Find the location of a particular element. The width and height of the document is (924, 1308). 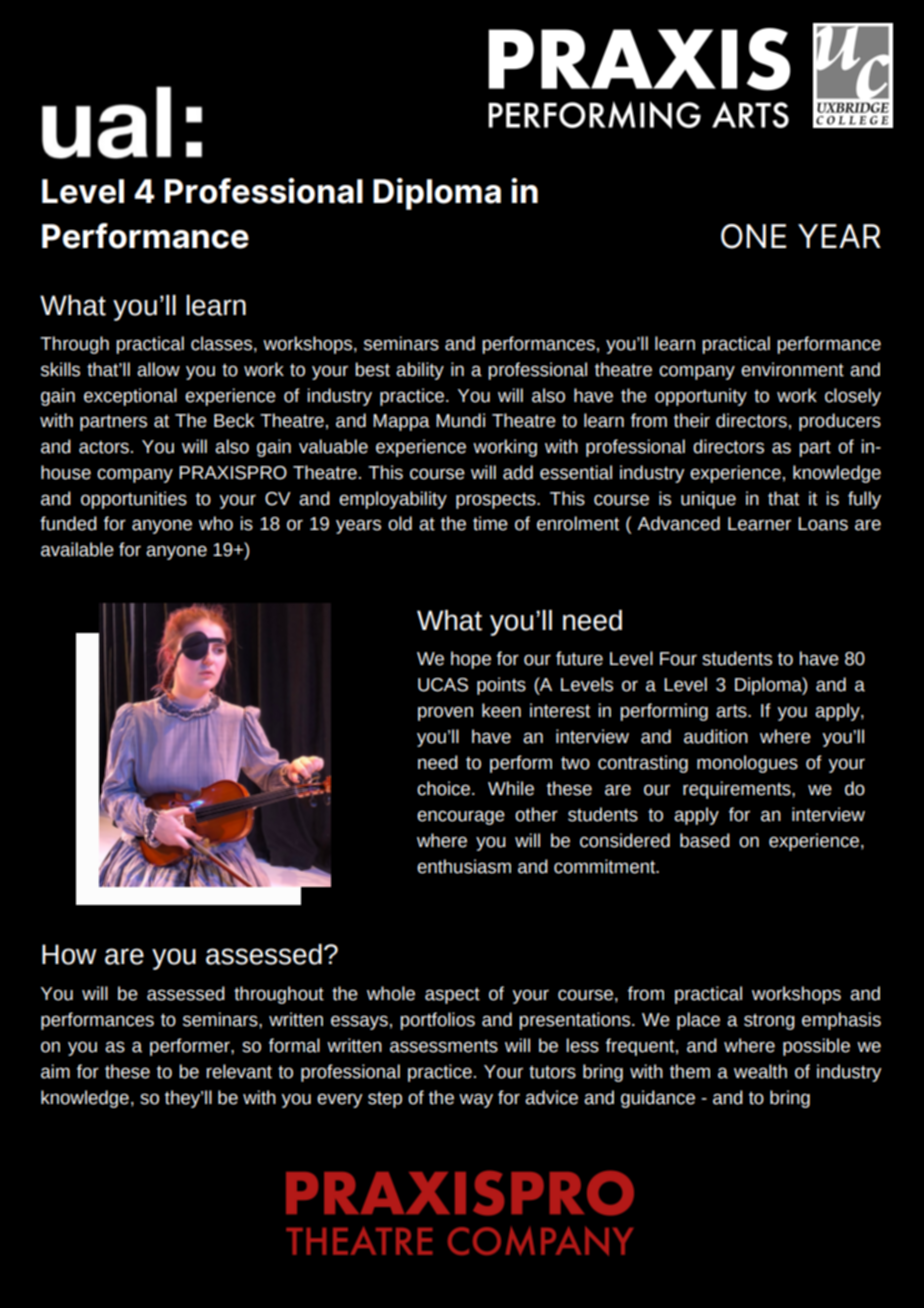

environment is located at coordinates (792, 369).
